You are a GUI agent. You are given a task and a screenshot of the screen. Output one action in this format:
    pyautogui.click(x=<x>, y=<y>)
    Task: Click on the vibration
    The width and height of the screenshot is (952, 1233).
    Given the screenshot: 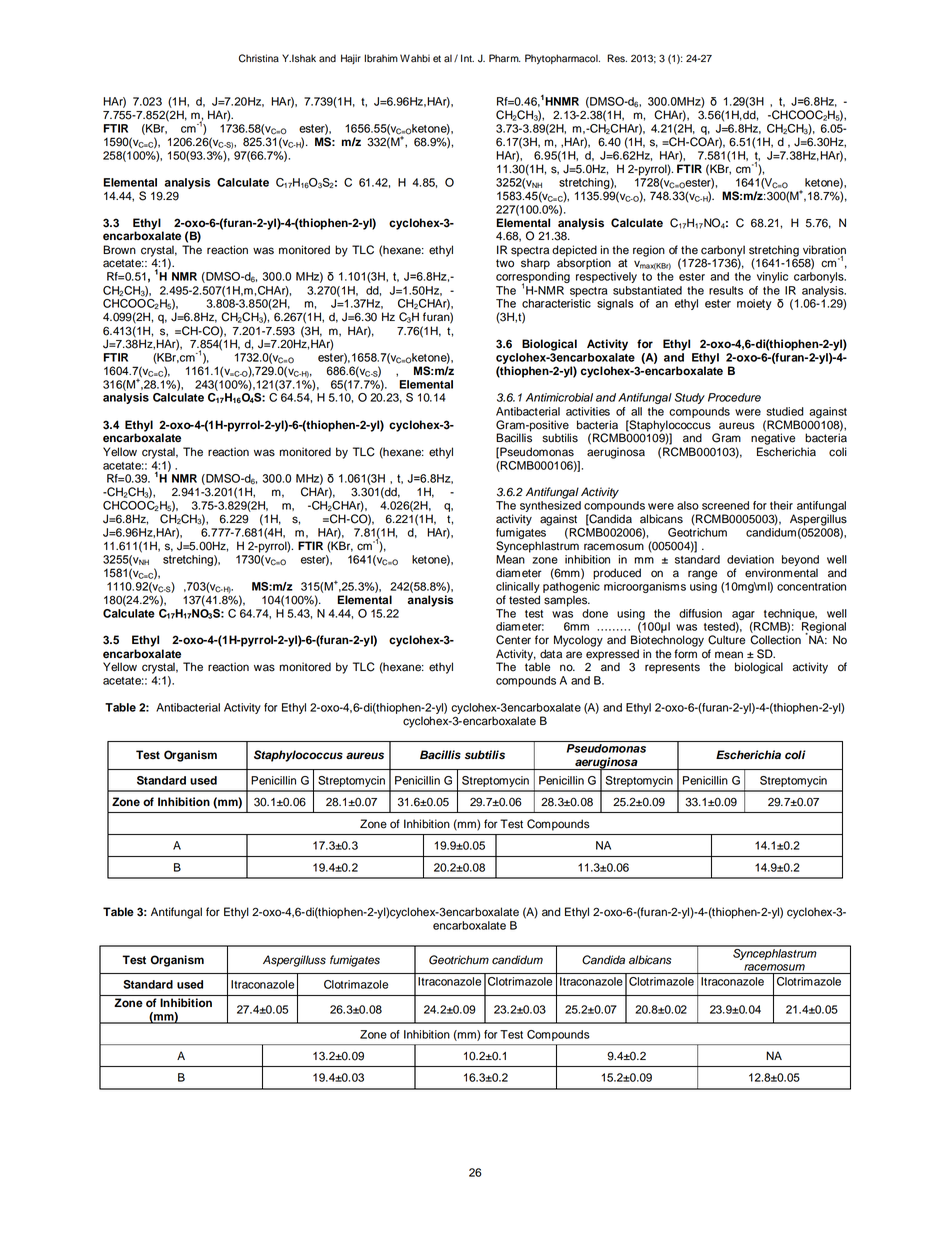 What is the action you would take?
    pyautogui.click(x=824, y=251)
